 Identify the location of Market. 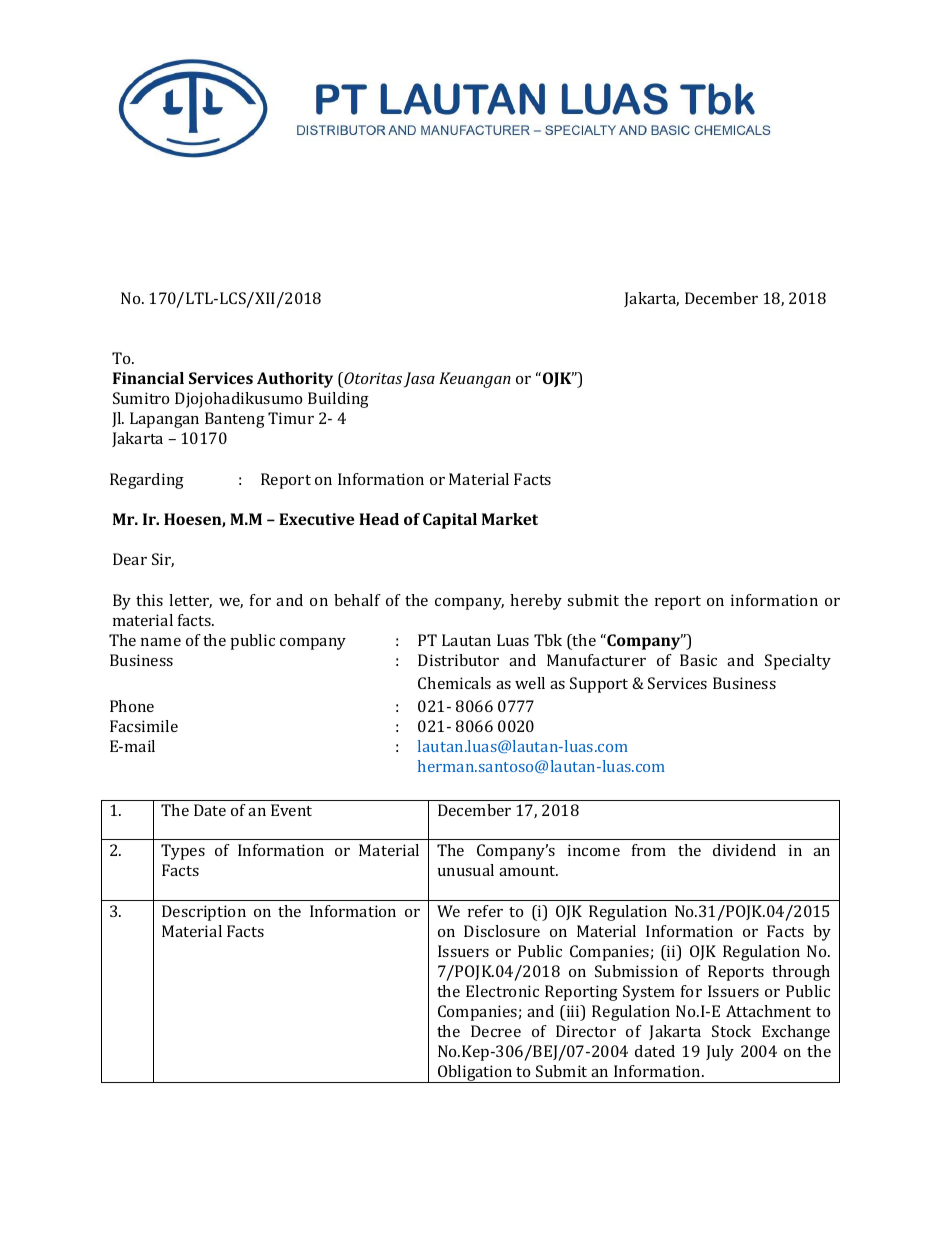
(510, 519).
